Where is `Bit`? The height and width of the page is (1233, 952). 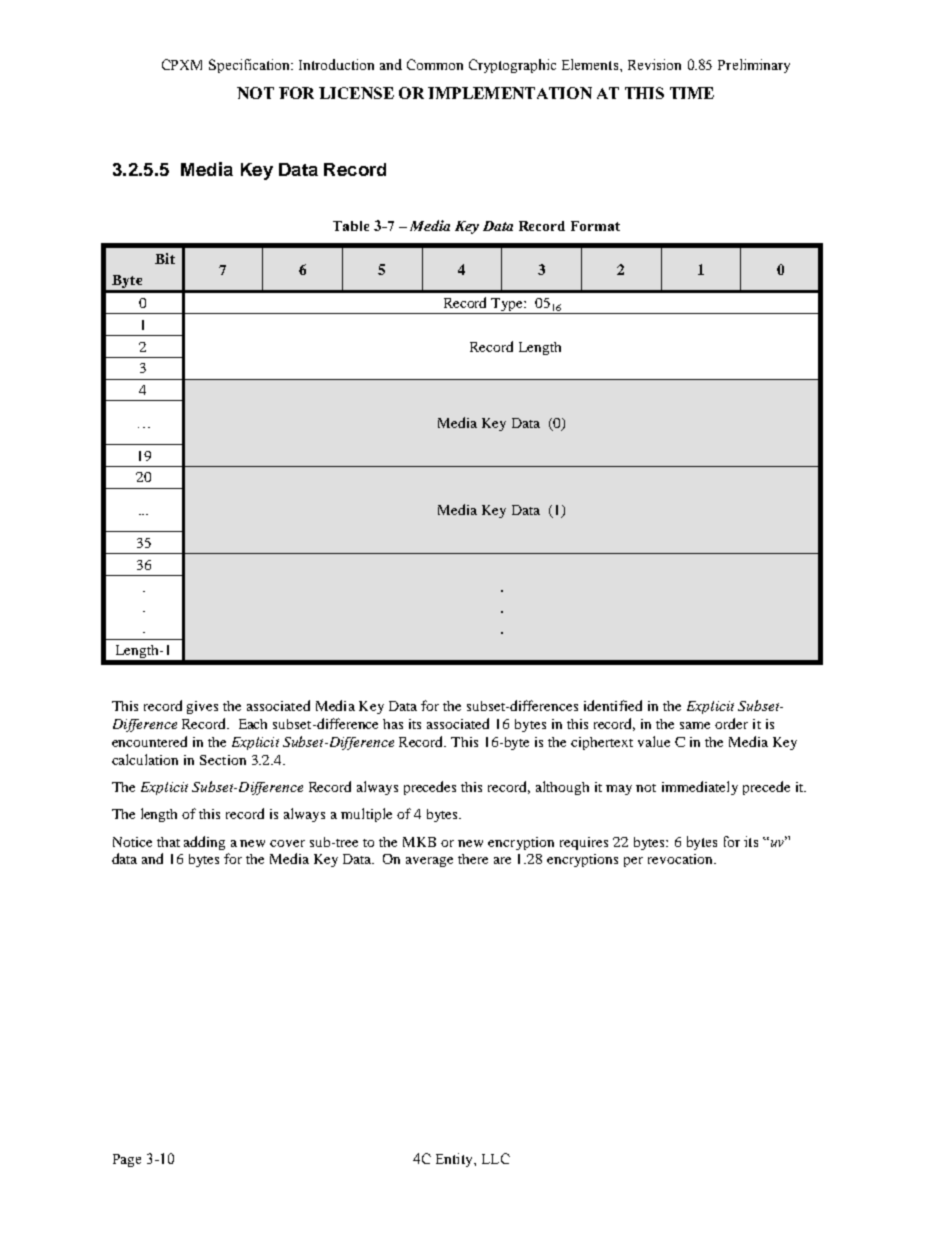 Bit is located at coordinates (165, 258).
